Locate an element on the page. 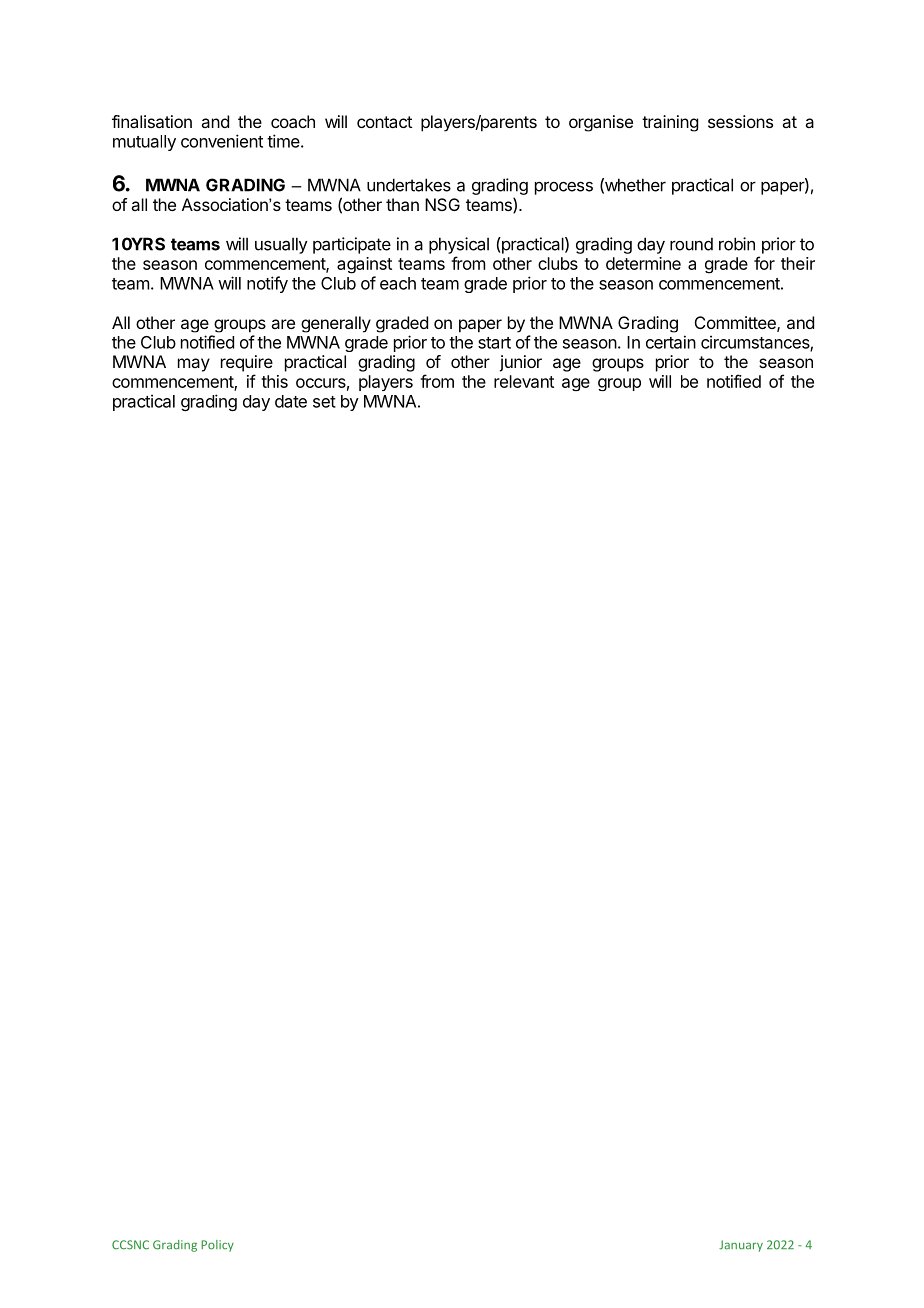 The image size is (924, 1308). certain is located at coordinates (671, 342).
